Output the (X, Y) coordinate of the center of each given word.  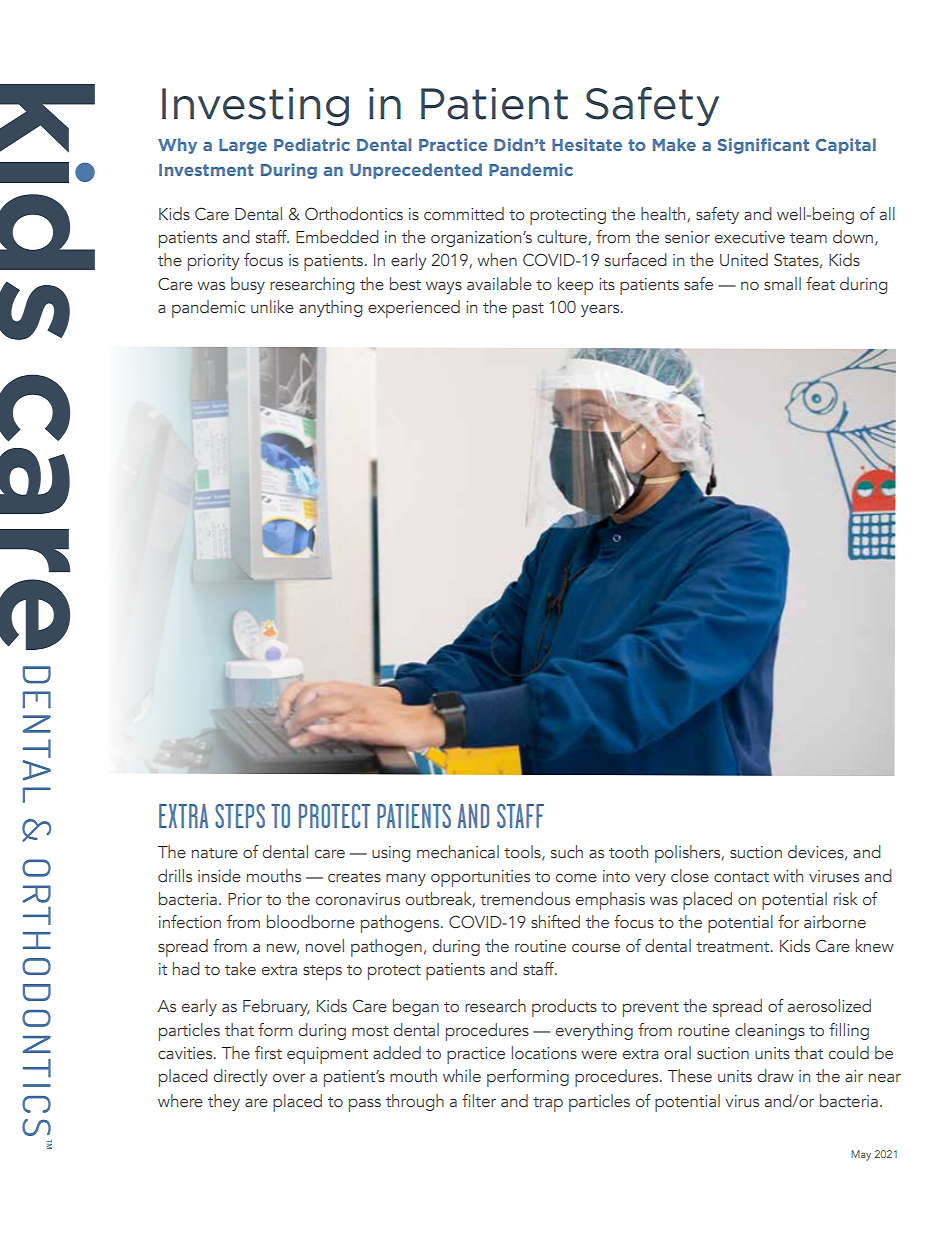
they (224, 1102)
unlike (272, 306)
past (528, 310)
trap (548, 1104)
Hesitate (587, 144)
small (782, 283)
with (788, 875)
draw (775, 1075)
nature (215, 853)
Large (243, 146)
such (567, 851)
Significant (763, 146)
